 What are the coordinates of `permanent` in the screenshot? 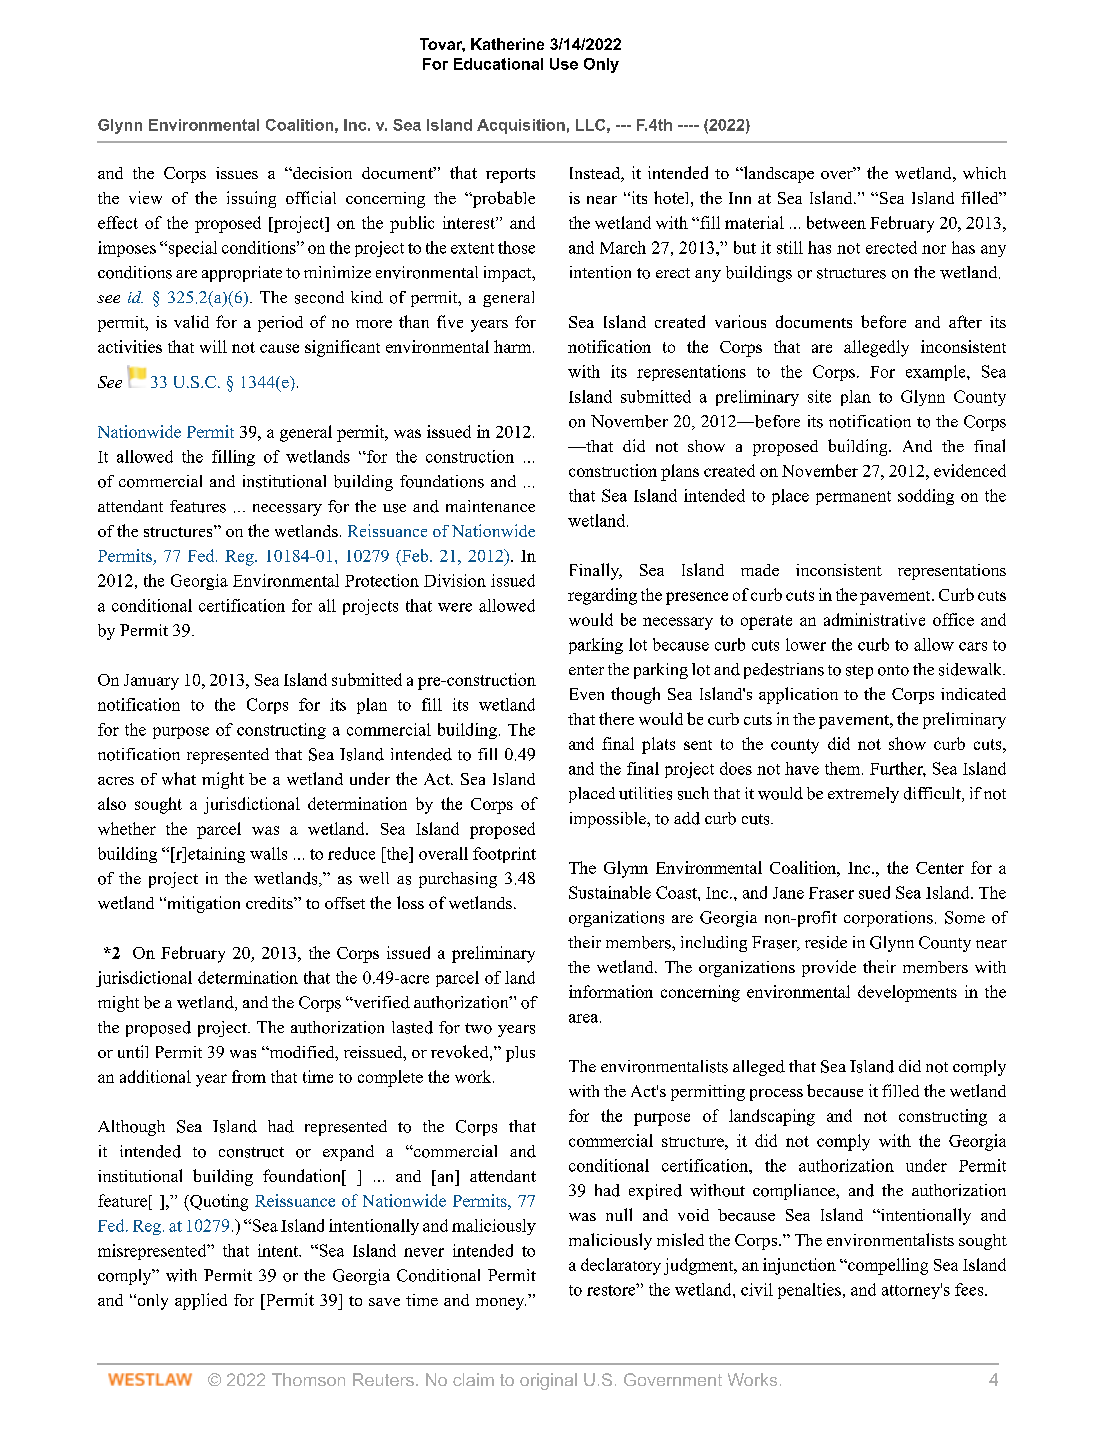 It's located at (853, 498).
